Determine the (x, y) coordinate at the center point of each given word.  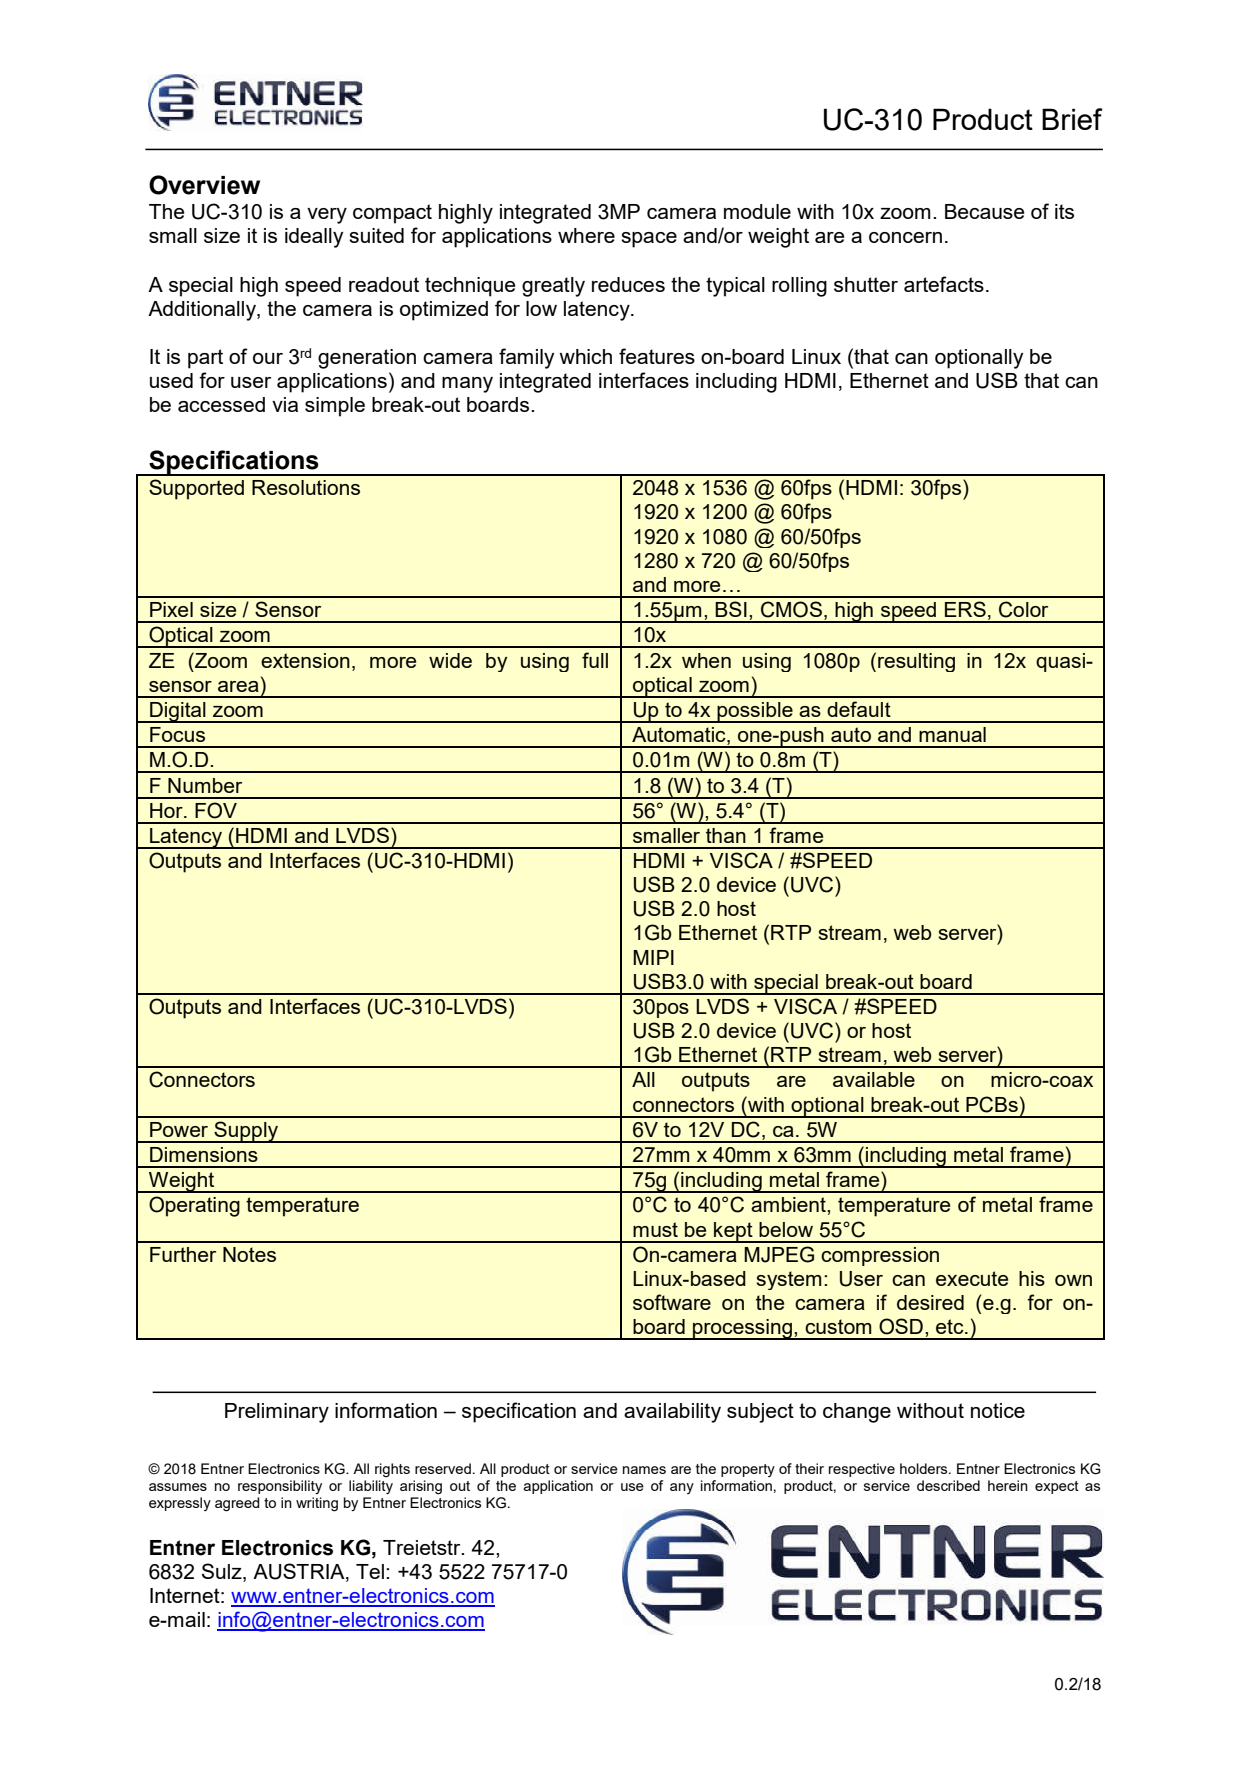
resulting (916, 662)
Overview (204, 185)
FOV (216, 810)
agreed (237, 1504)
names (644, 1470)
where (586, 235)
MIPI (653, 957)
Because (984, 211)
